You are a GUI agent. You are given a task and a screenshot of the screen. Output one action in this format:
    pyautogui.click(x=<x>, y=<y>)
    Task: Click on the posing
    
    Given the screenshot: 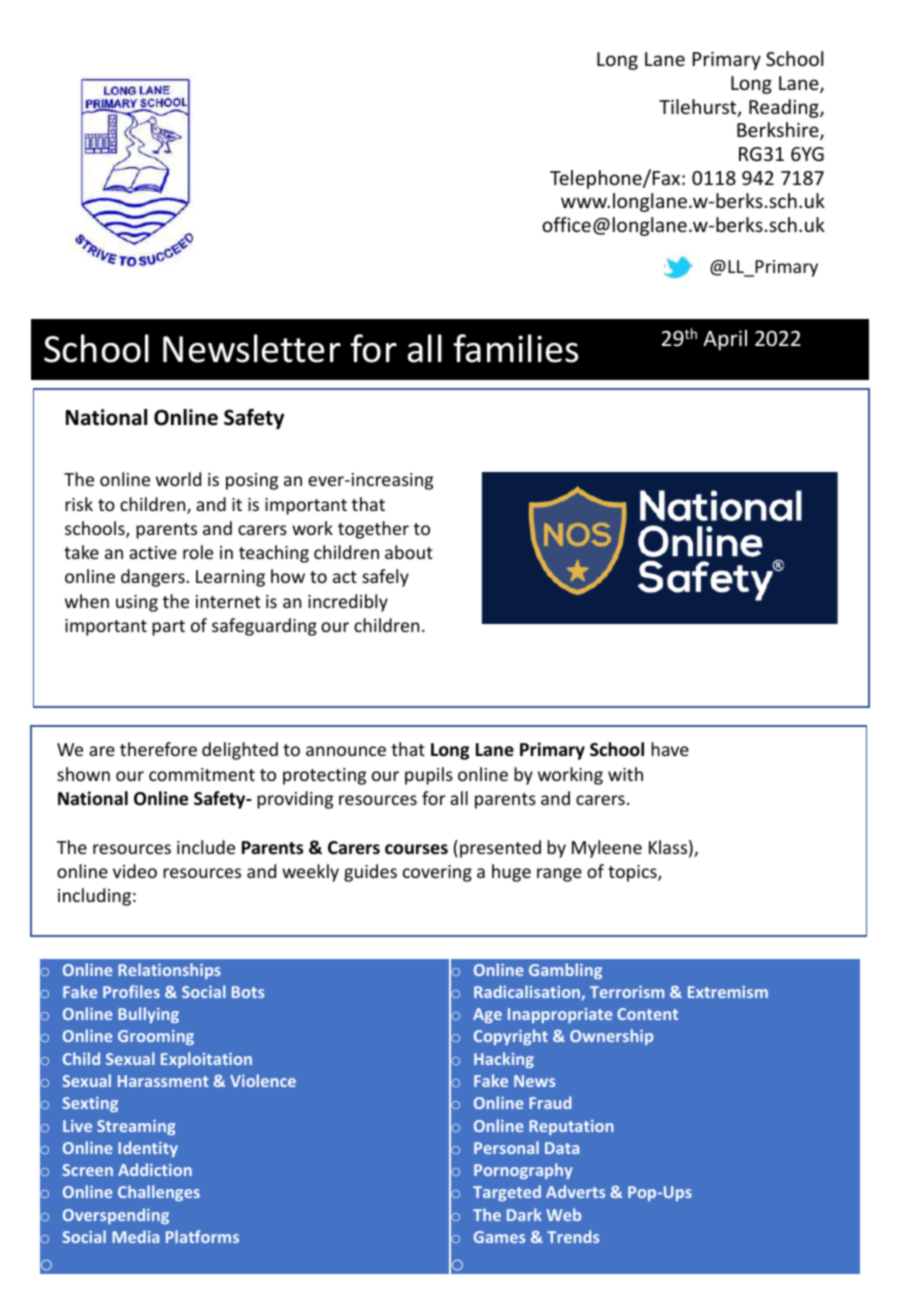 What is the action you would take?
    pyautogui.click(x=252, y=481)
